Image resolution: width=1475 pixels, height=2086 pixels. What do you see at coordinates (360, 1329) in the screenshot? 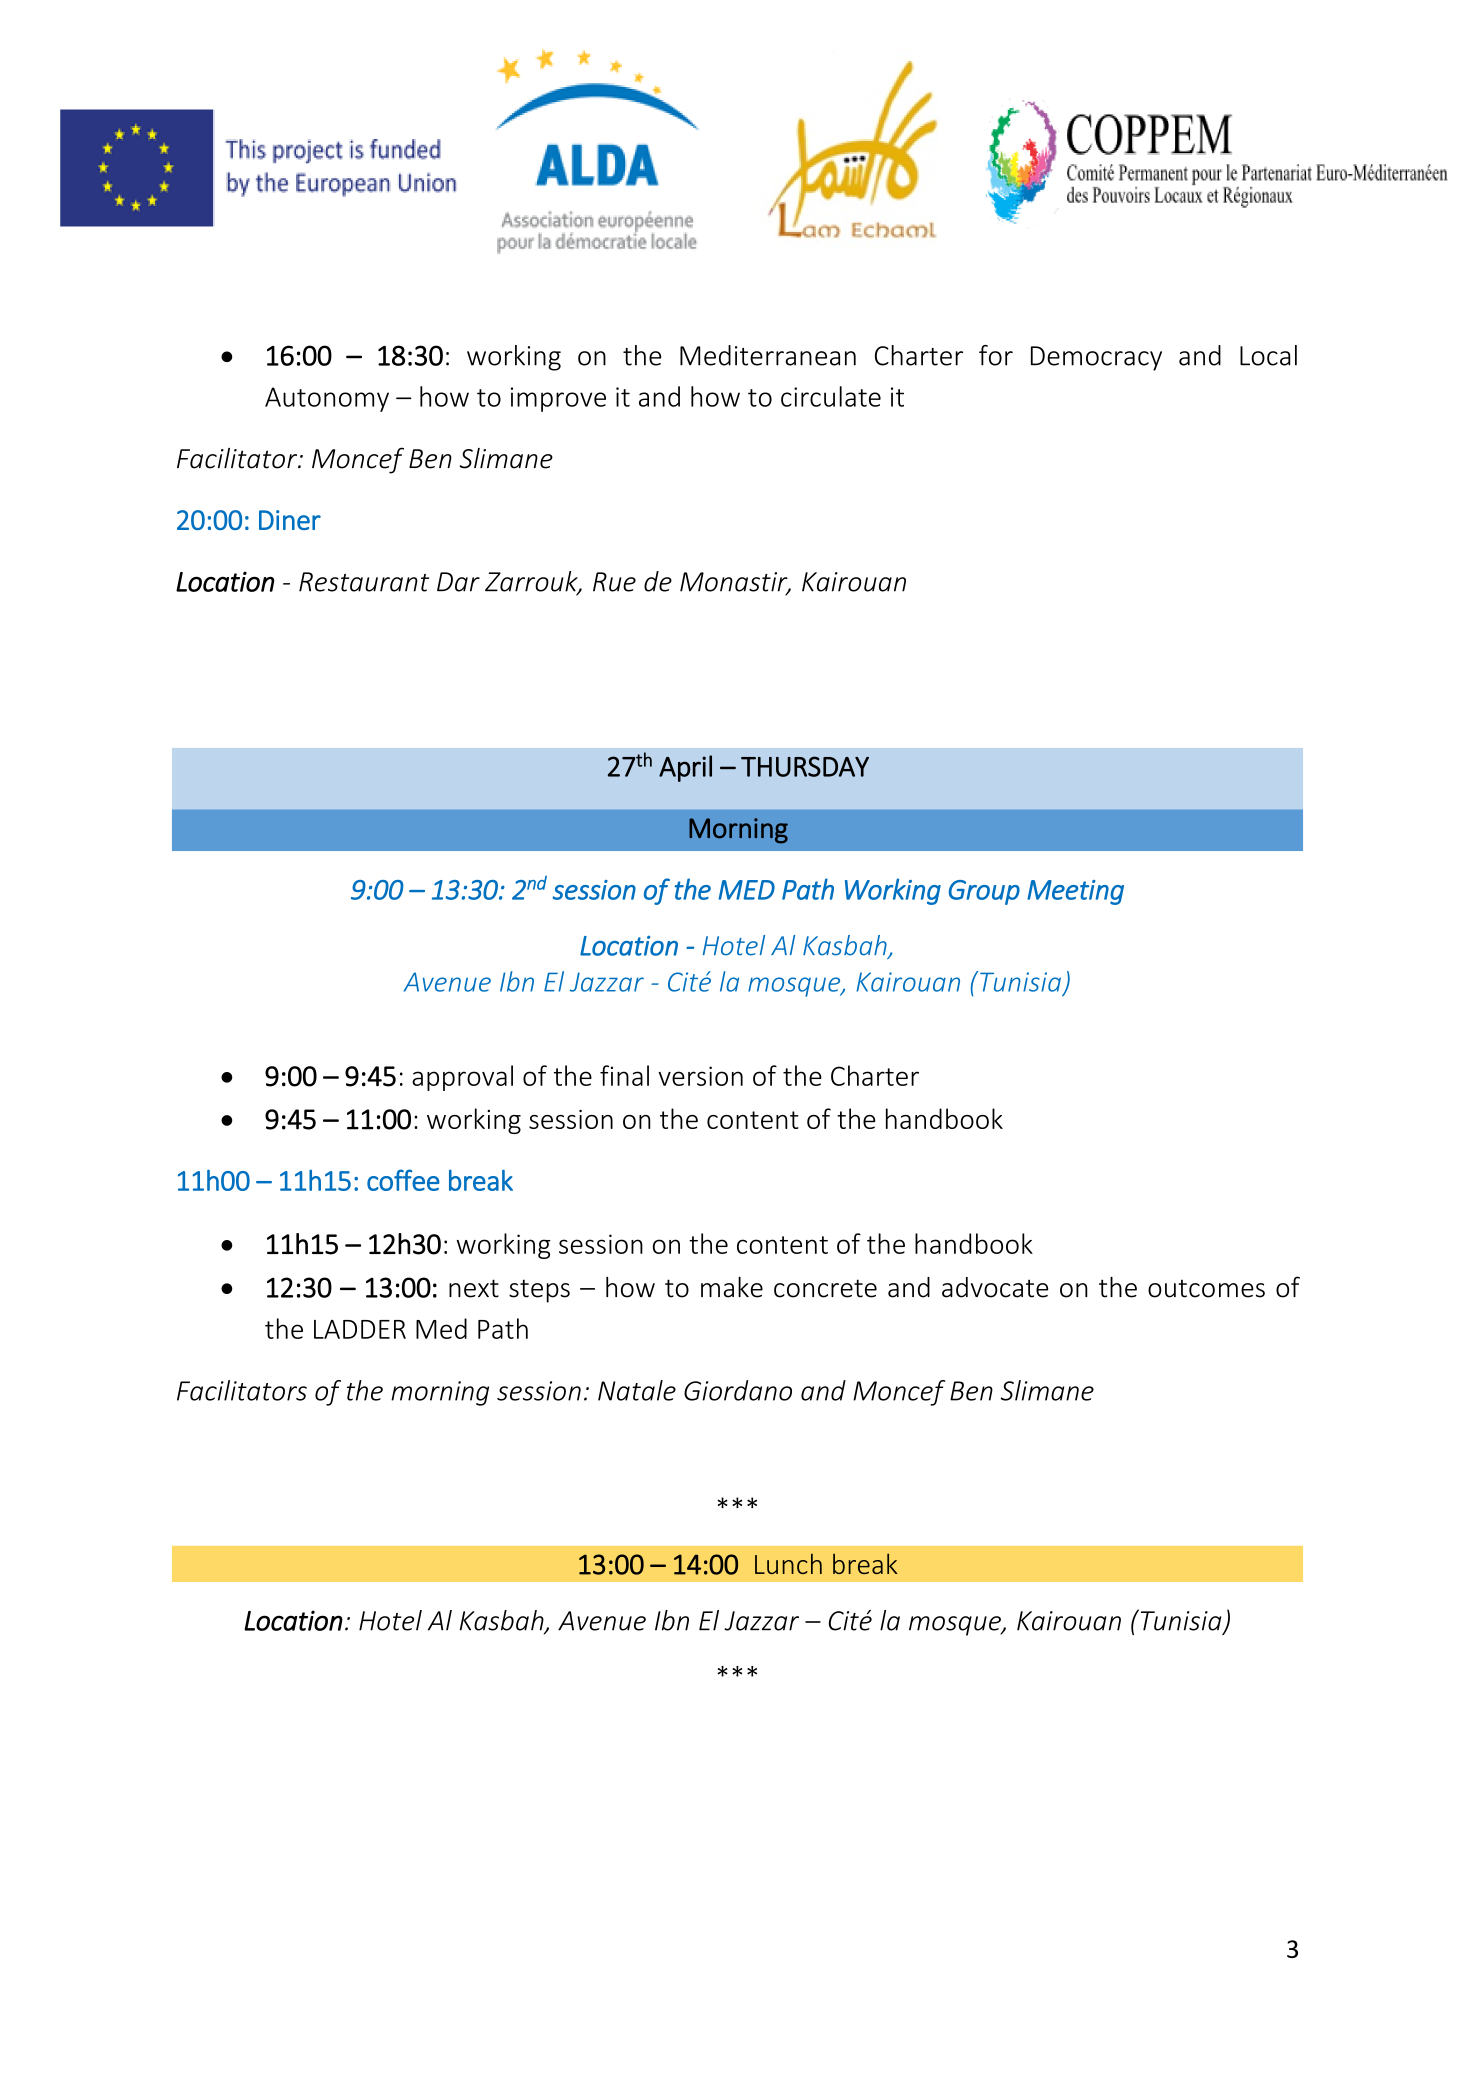
I see `LADDER` at bounding box center [360, 1329].
